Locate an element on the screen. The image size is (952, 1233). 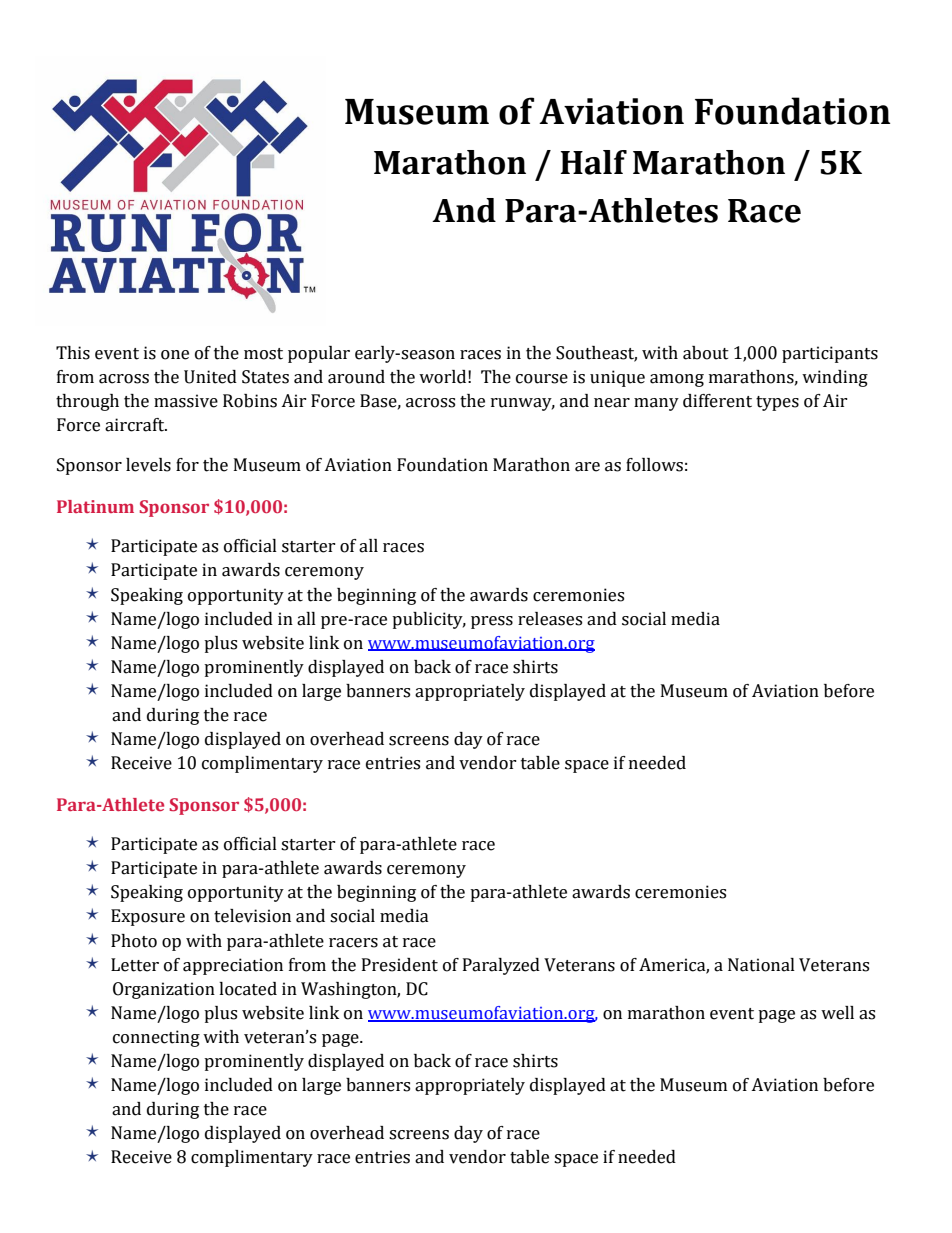
levels is located at coordinates (148, 465).
